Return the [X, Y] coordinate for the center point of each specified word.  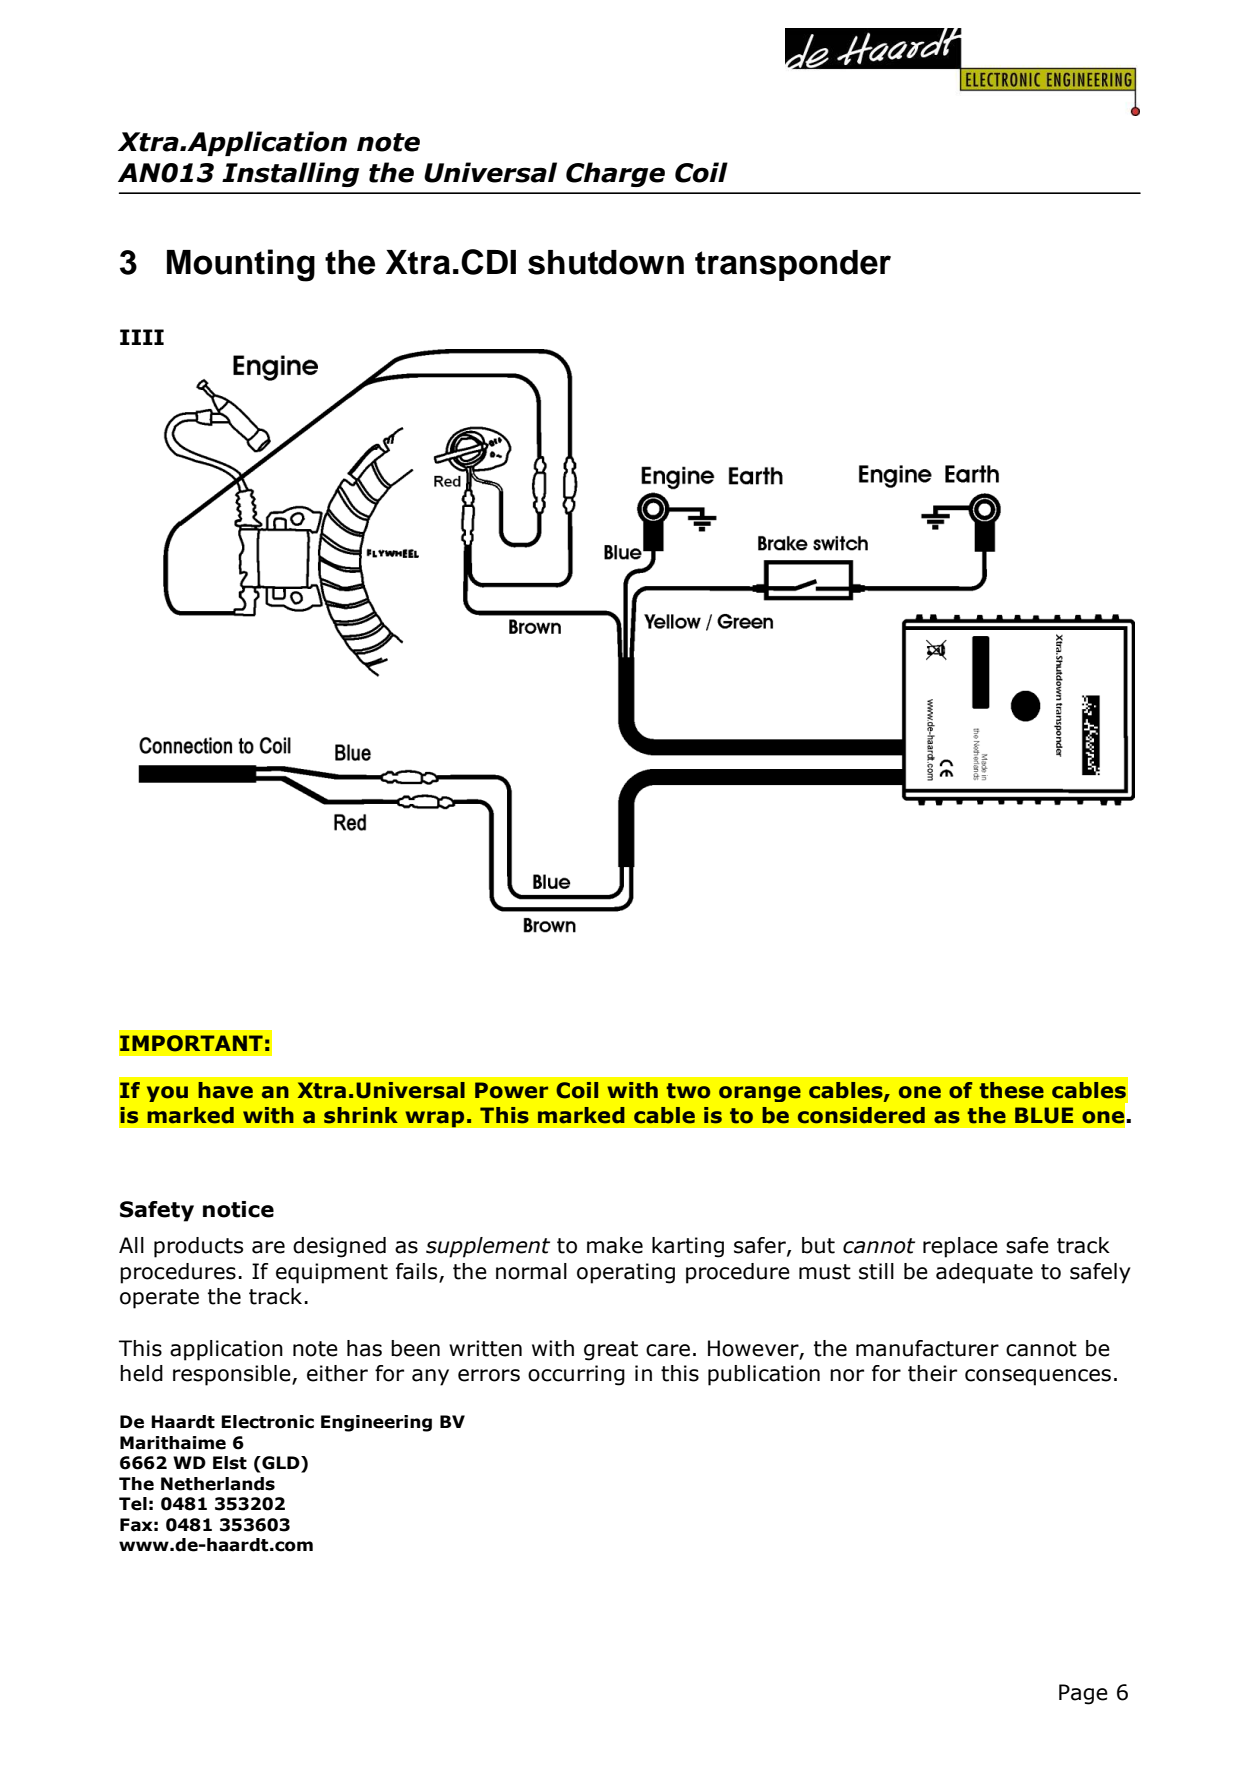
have [225, 1090]
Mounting [241, 265]
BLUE [1044, 1115]
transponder [793, 265]
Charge [615, 174]
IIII [142, 337]
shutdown [606, 262]
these [1011, 1090]
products [198, 1247]
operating [626, 1273]
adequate [984, 1273]
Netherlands [218, 1484]
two [688, 1091]
